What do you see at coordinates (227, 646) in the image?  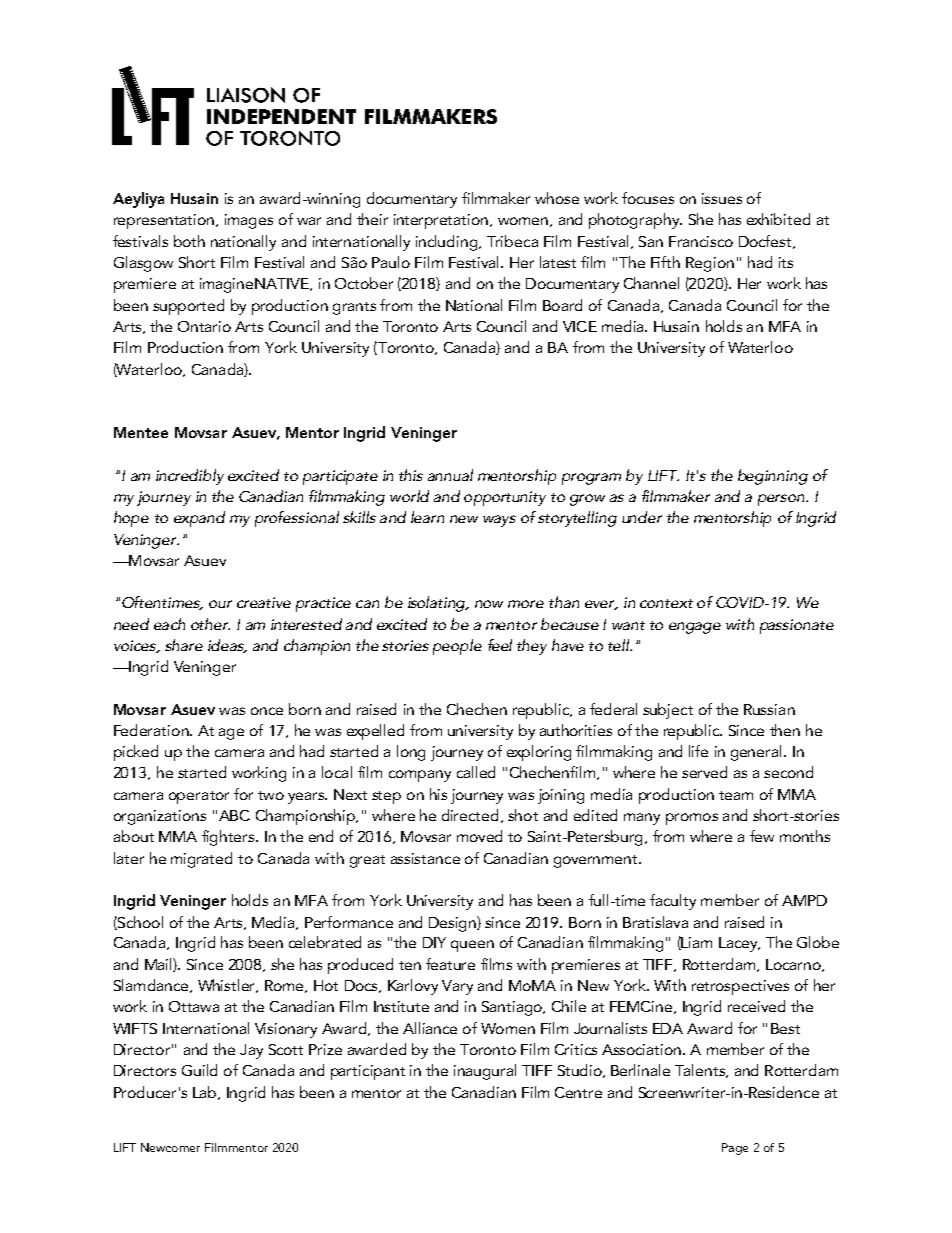 I see `ideas` at bounding box center [227, 646].
